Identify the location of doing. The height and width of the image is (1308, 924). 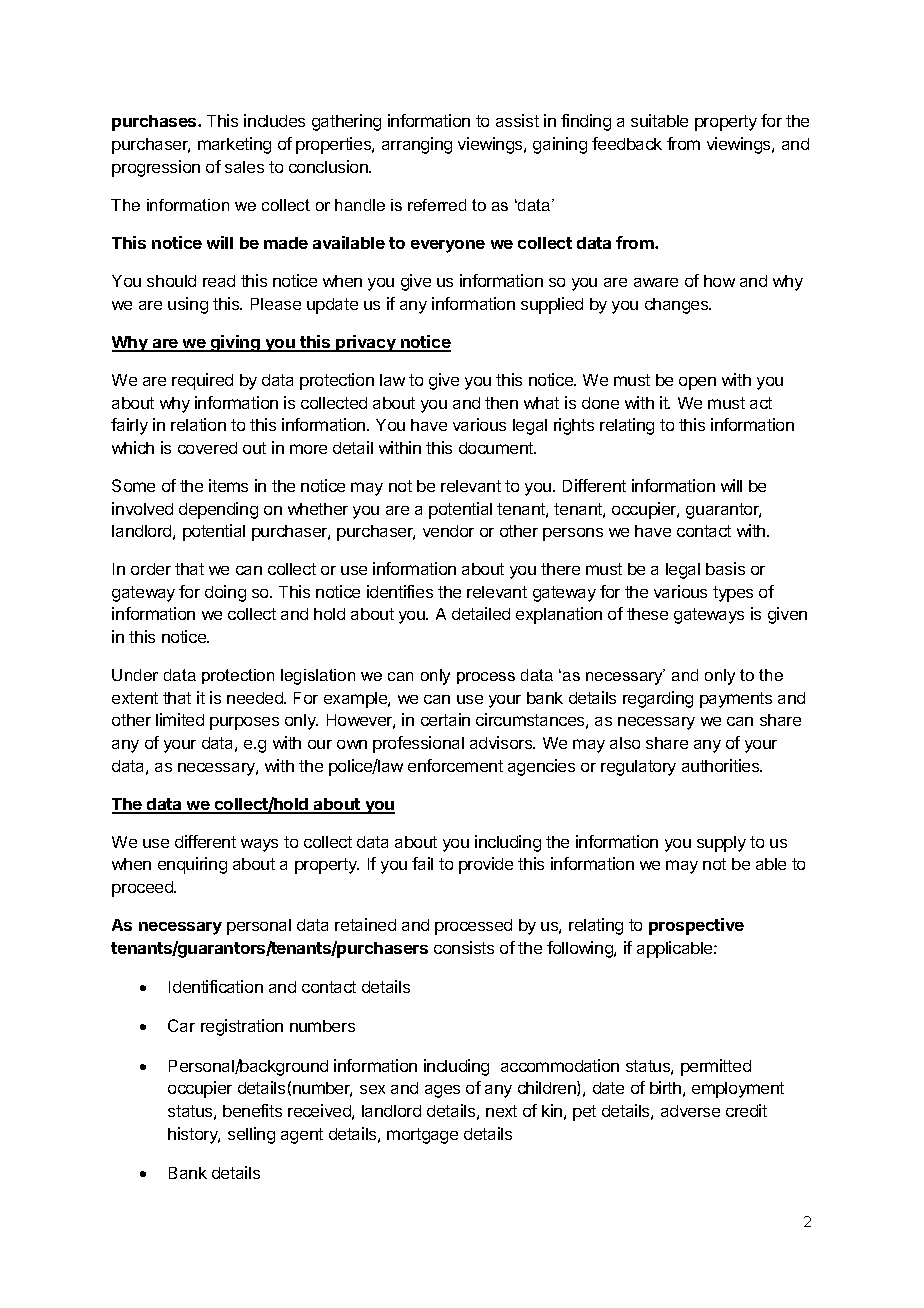
(225, 593).
